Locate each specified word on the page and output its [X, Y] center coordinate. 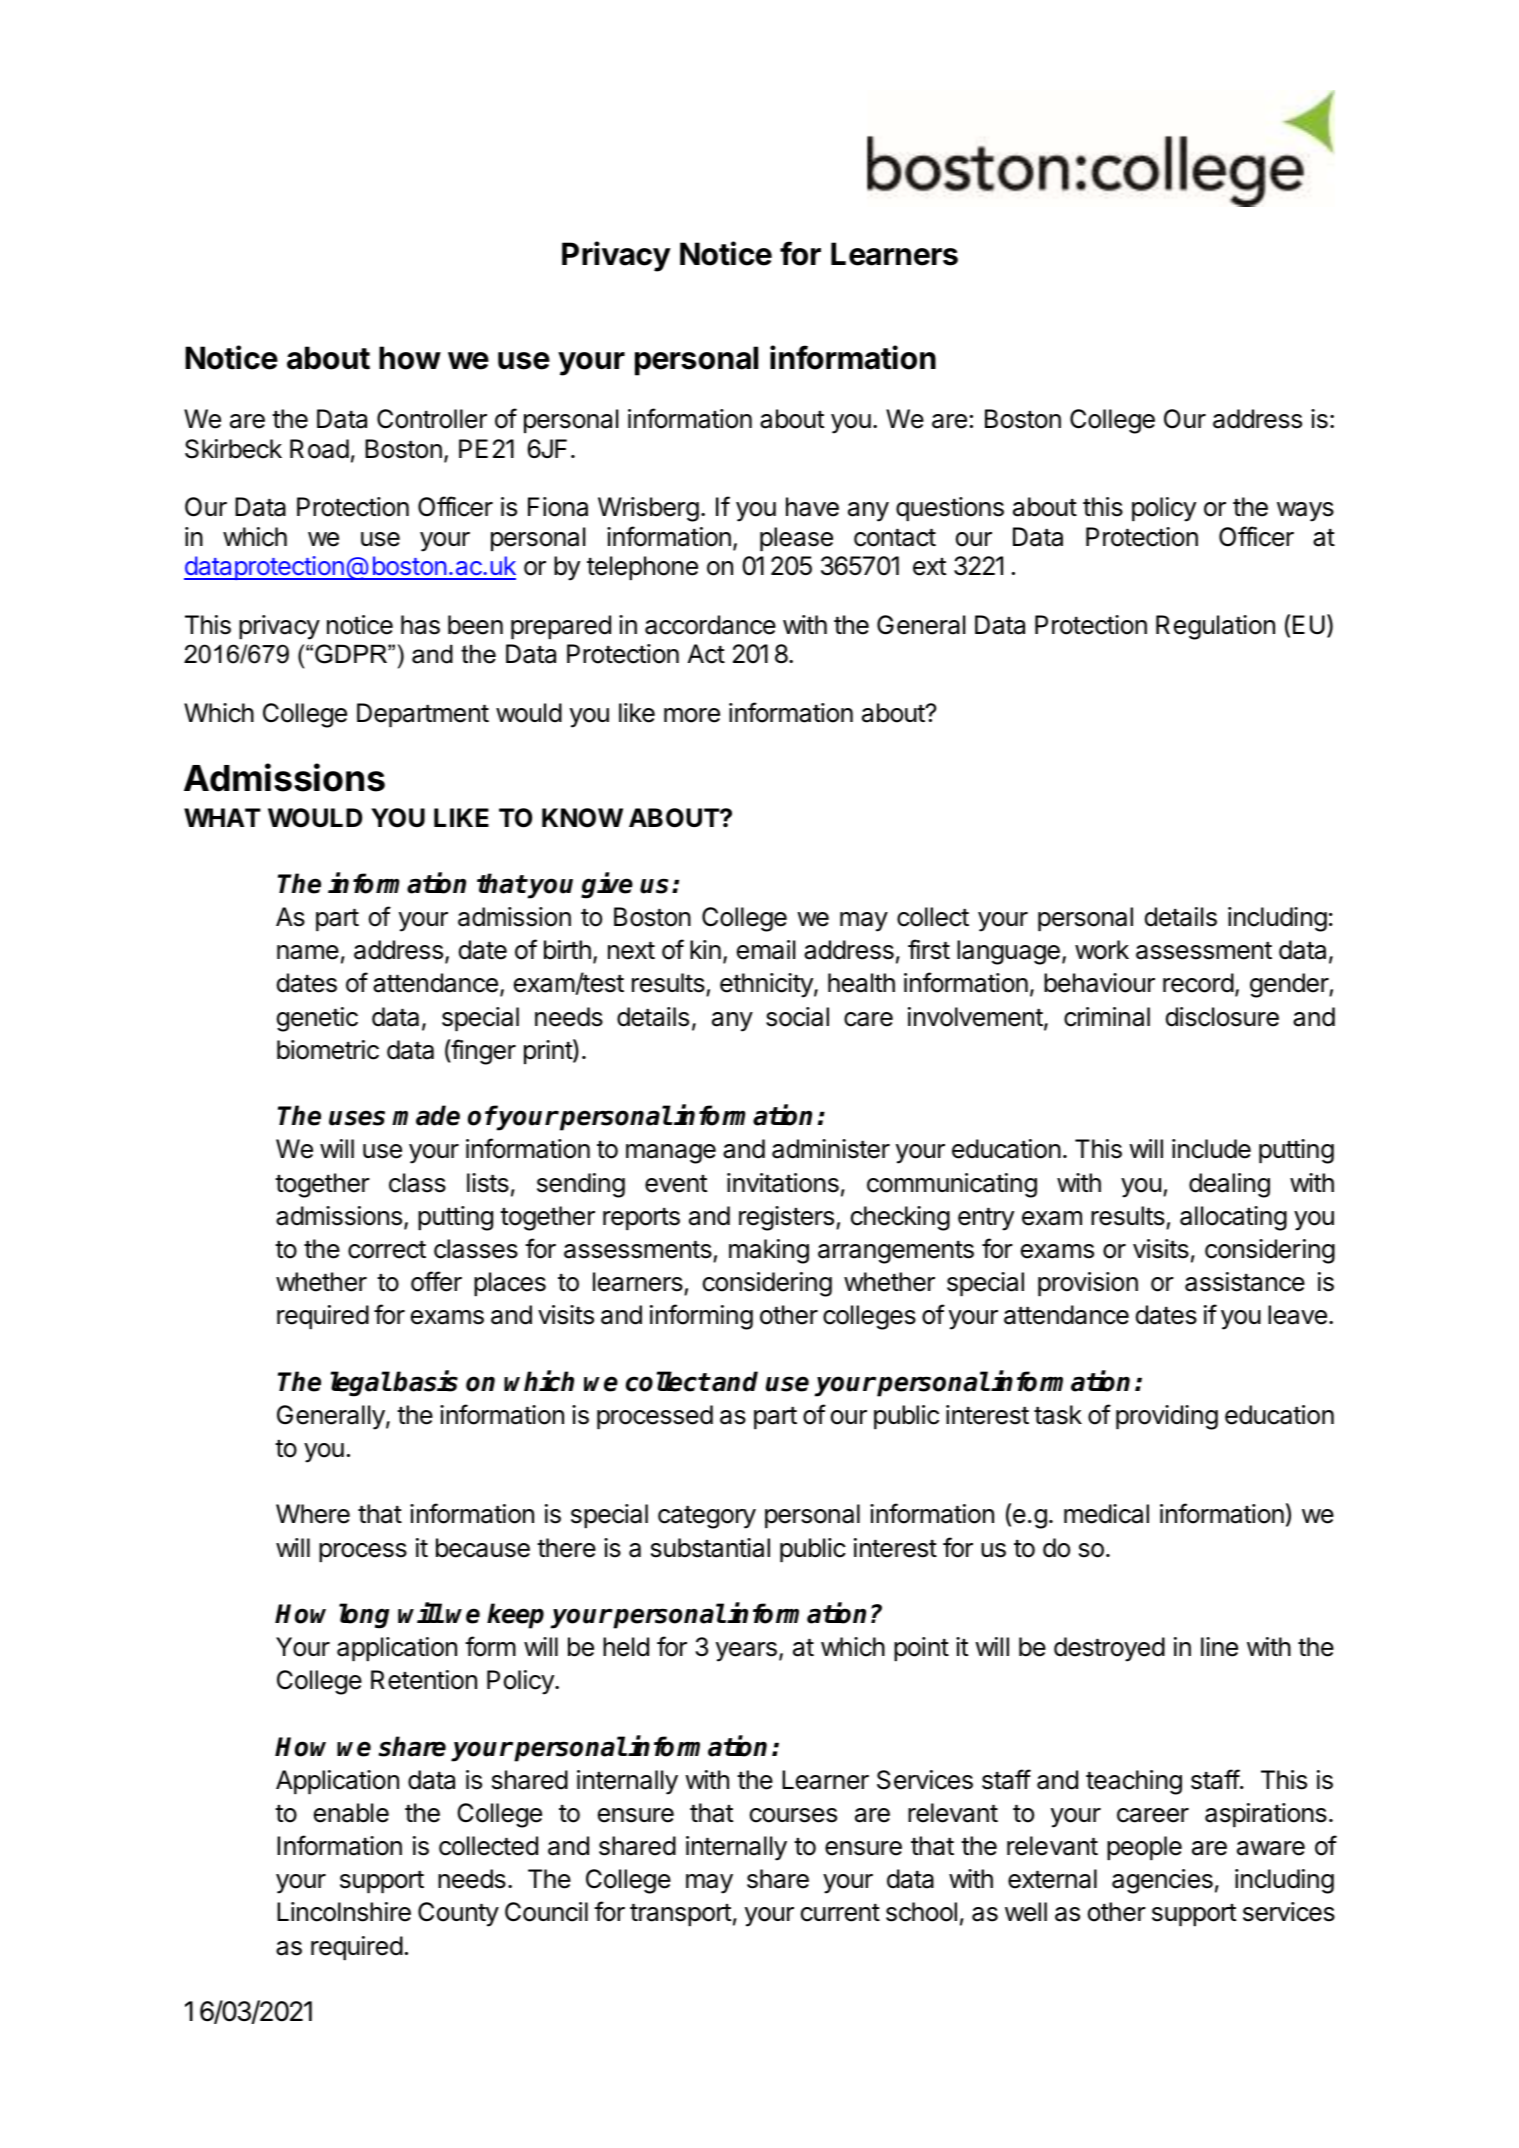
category [707, 1517]
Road [319, 449]
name [308, 952]
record [1198, 983]
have [812, 507]
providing [1167, 1417]
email [766, 950]
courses [793, 1815]
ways [1305, 512]
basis [425, 1381]
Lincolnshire [344, 1912]
